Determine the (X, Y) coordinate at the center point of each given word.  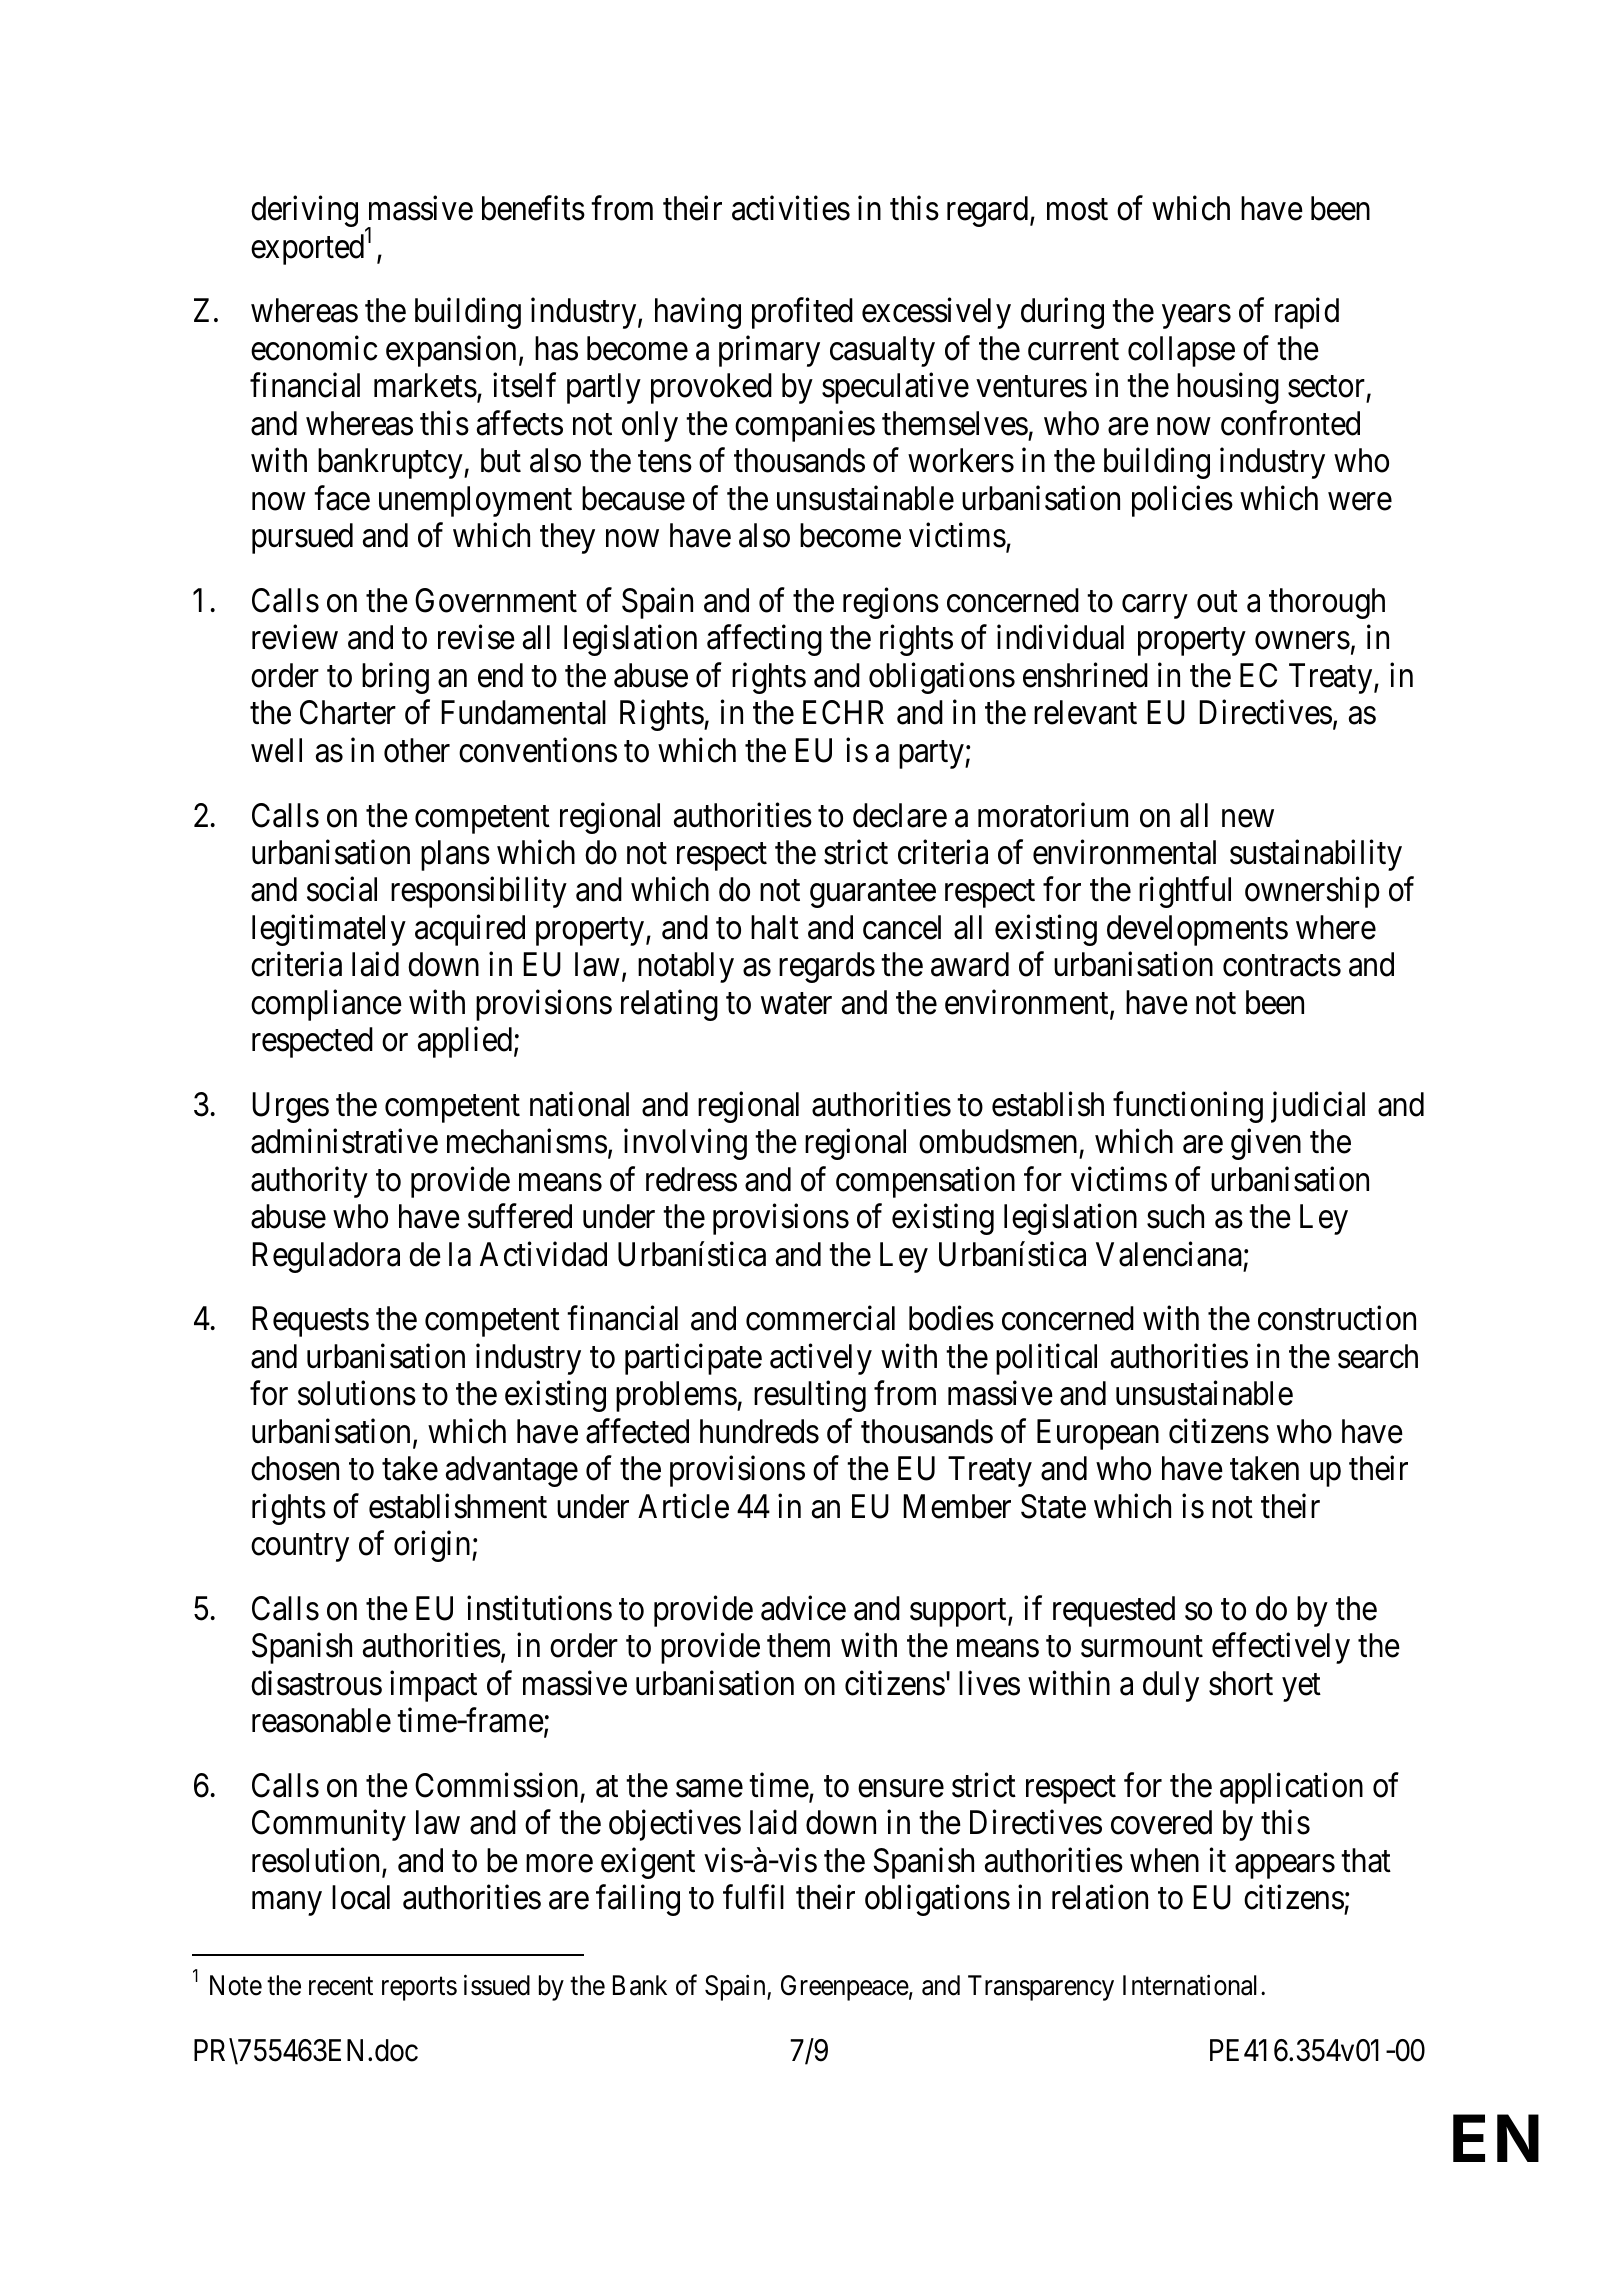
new (1248, 819)
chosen (295, 1468)
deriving (304, 211)
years (1196, 317)
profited (802, 313)
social (342, 889)
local (361, 1897)
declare (900, 815)
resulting (810, 1396)
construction (1337, 1318)
